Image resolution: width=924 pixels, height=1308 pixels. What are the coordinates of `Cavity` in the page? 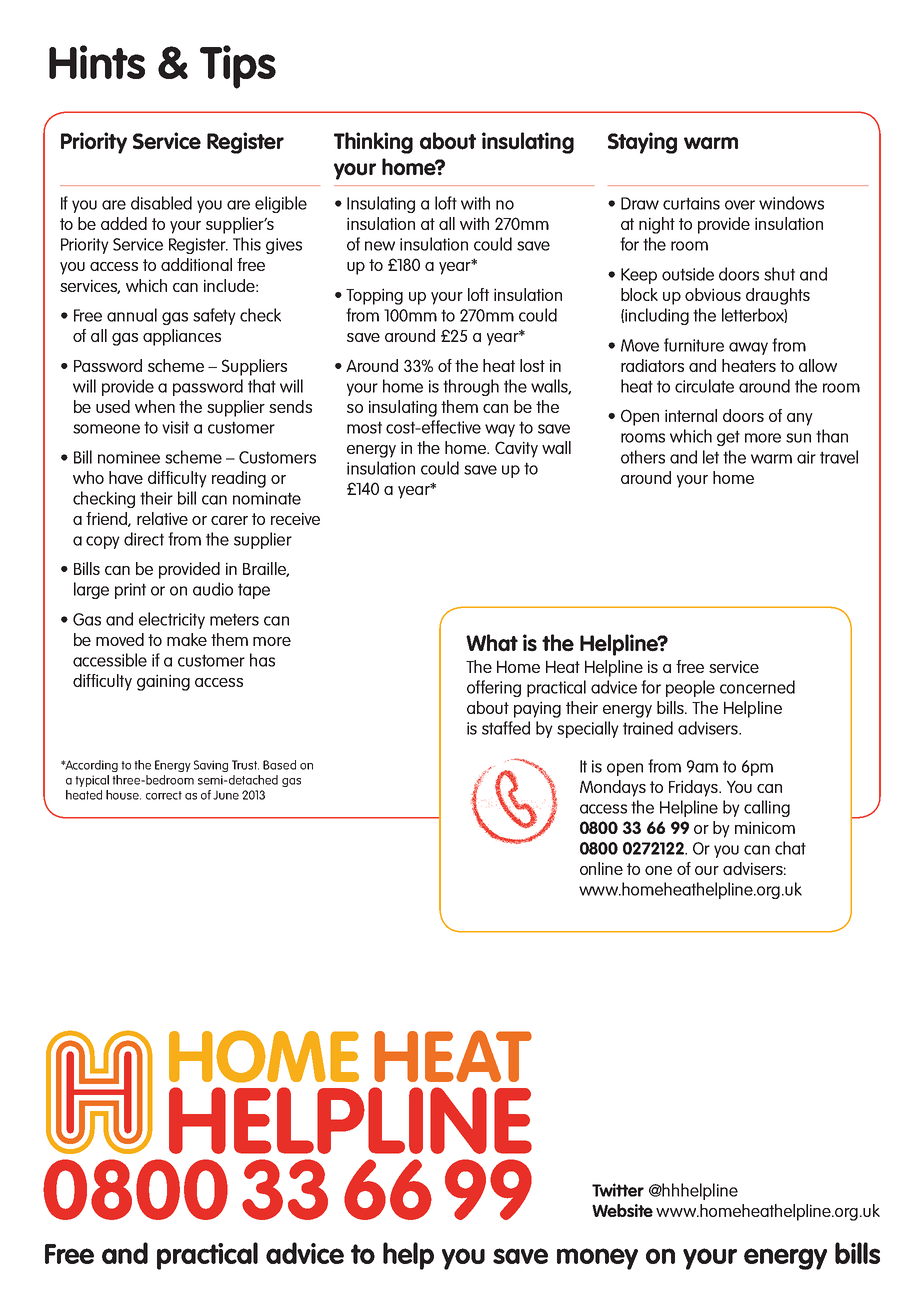 It's located at (516, 449).
